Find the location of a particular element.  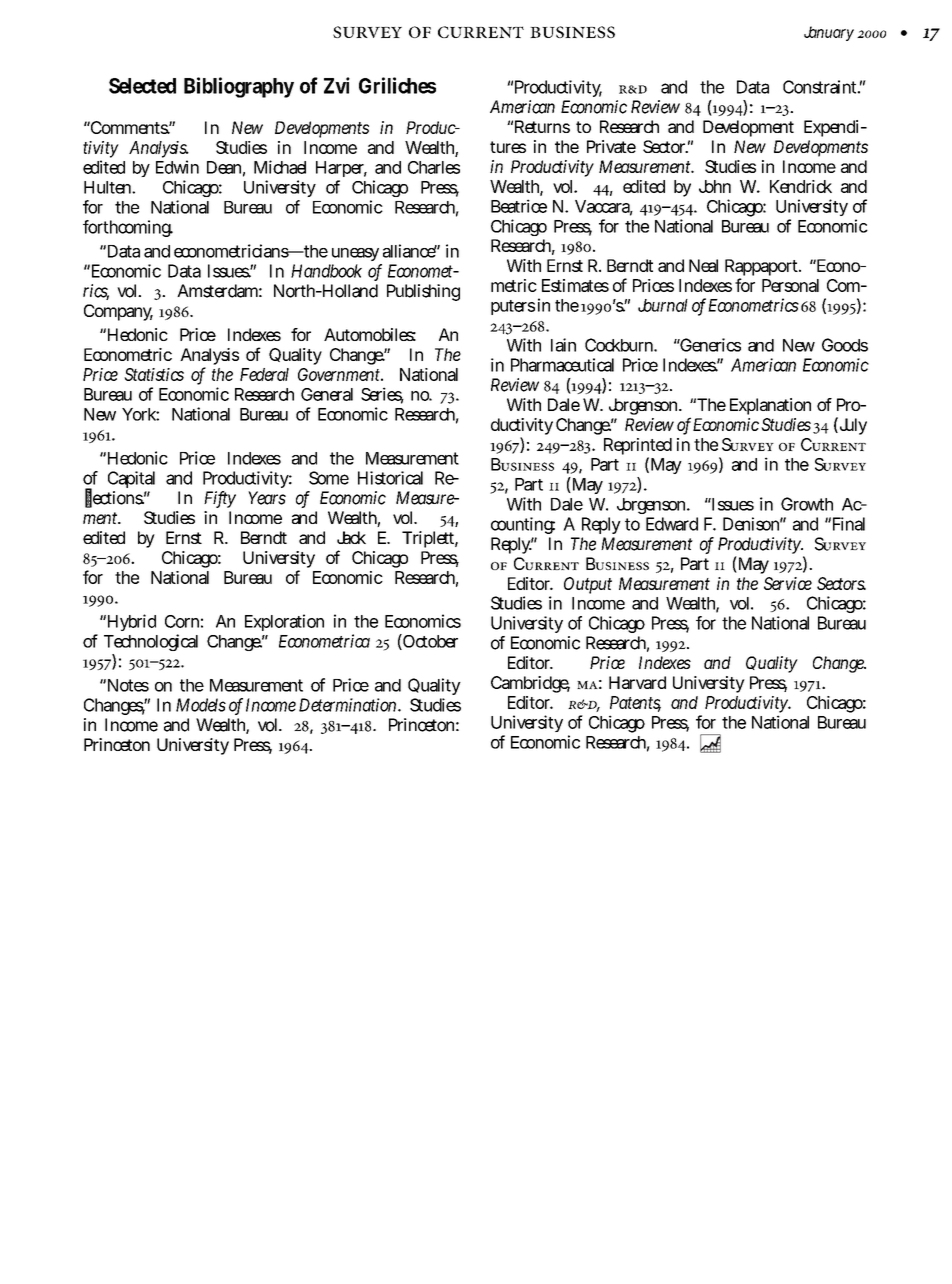

forthcoming is located at coordinates (128, 228).
